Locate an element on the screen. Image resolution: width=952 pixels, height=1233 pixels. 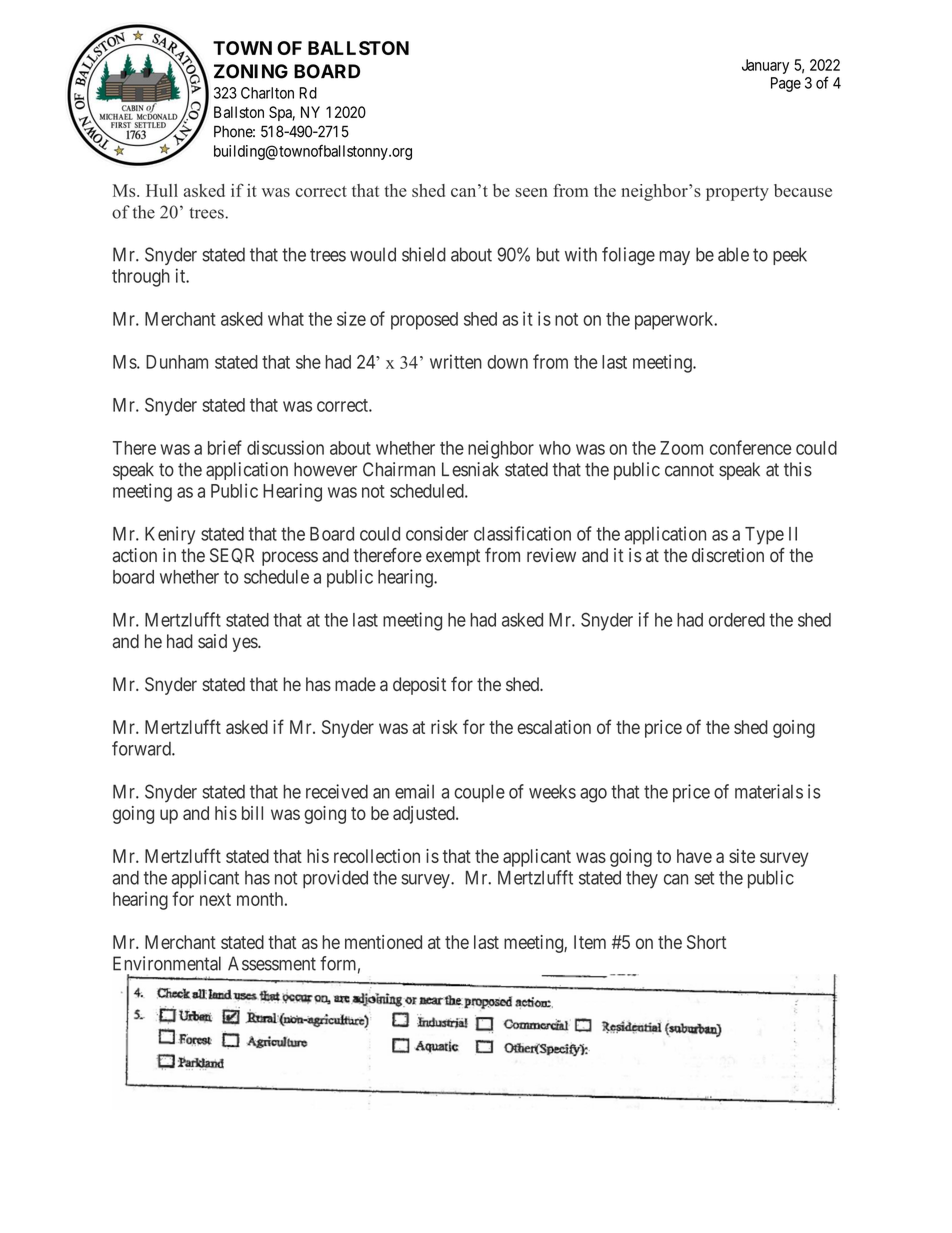
seen is located at coordinates (531, 192).
